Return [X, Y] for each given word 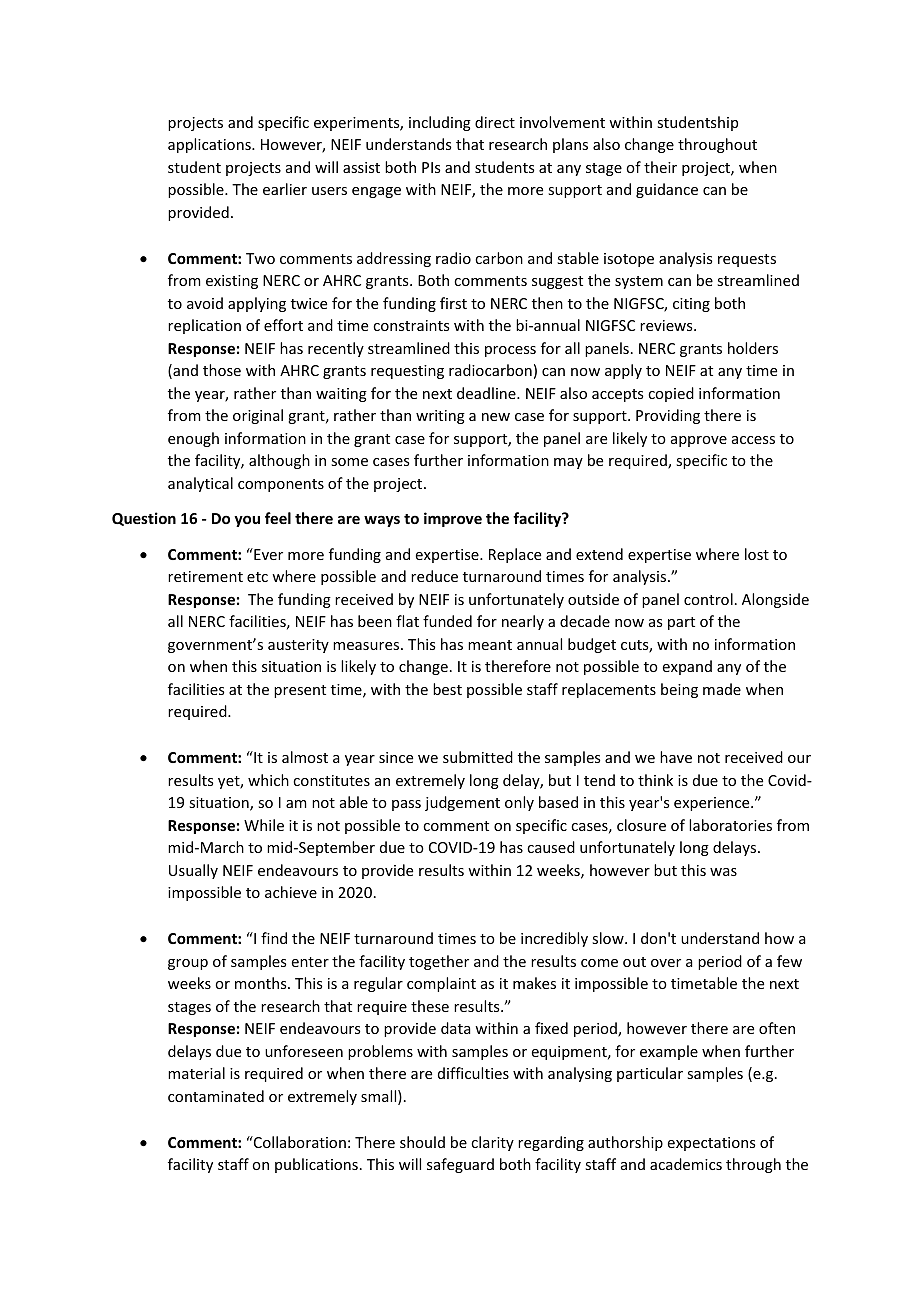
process [510, 351]
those [222, 370]
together [439, 962]
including [440, 123]
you [247, 521]
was [723, 872]
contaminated [216, 1096]
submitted [478, 757]
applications [210, 145]
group [188, 964]
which [268, 780]
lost [757, 554]
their [660, 167]
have [676, 757]
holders [753, 348]
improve [453, 519]
